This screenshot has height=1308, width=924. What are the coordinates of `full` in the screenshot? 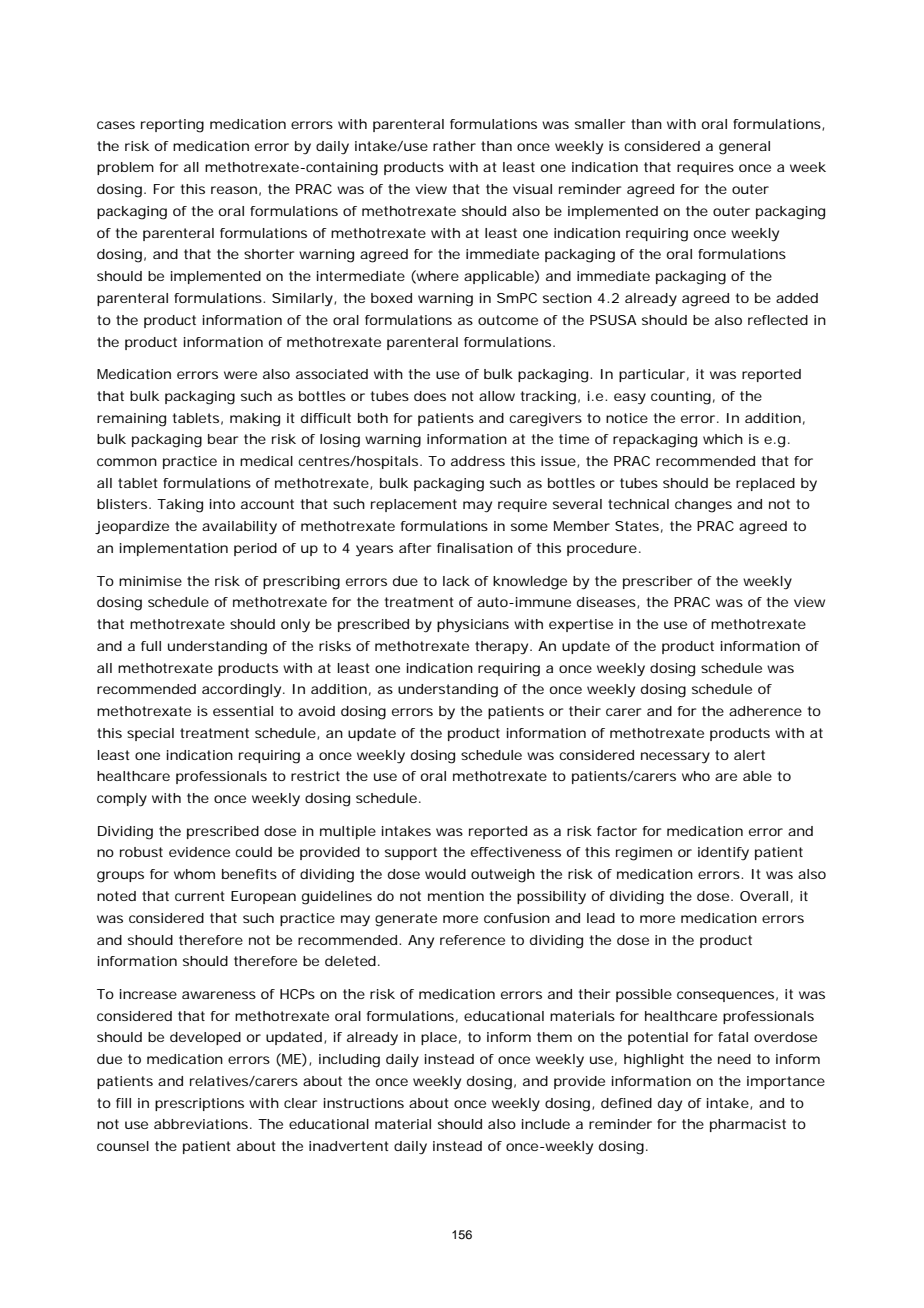 It's located at (151, 646).
